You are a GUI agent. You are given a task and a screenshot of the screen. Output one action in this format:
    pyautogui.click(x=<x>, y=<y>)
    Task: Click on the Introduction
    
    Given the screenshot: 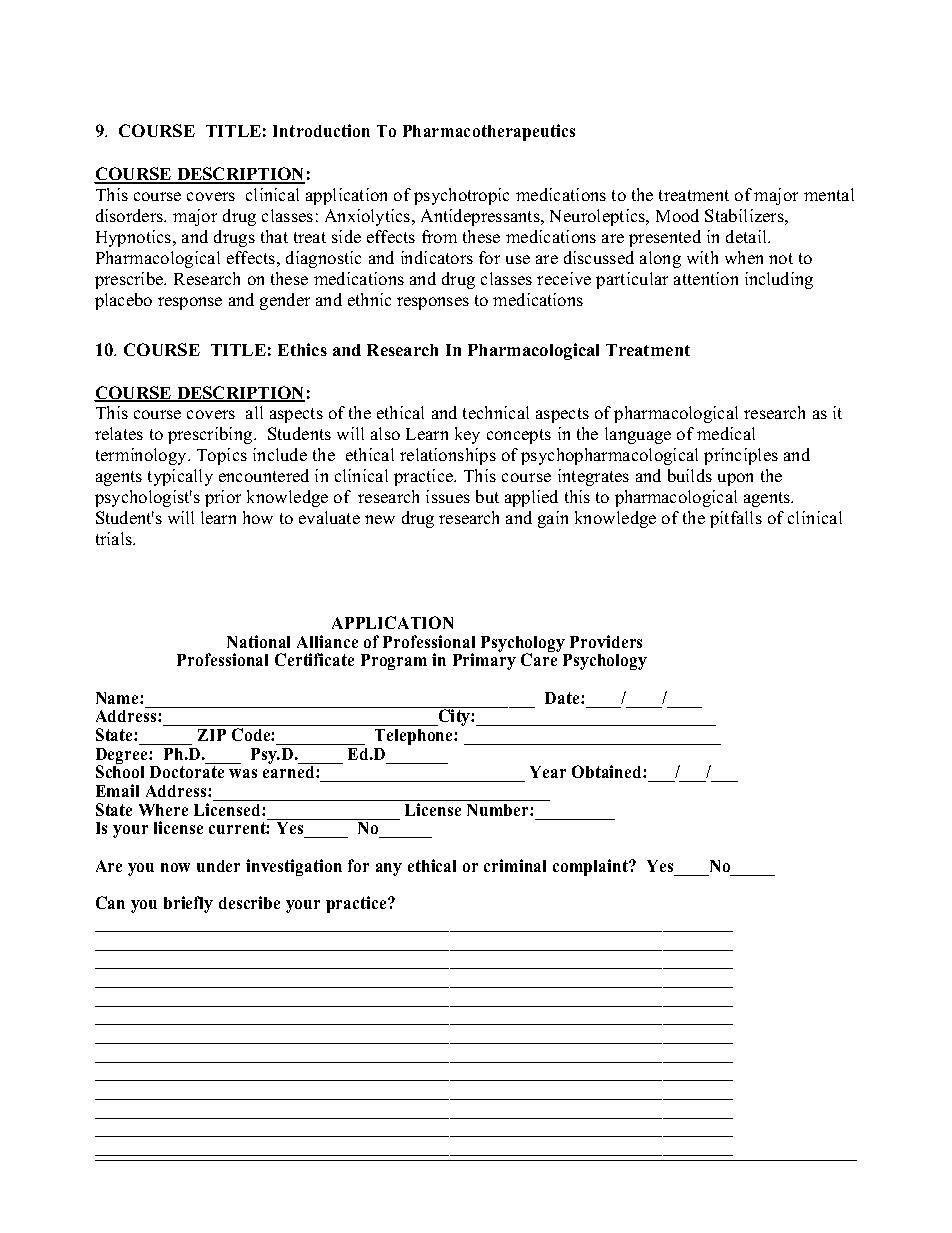 What is the action you would take?
    pyautogui.click(x=321, y=130)
